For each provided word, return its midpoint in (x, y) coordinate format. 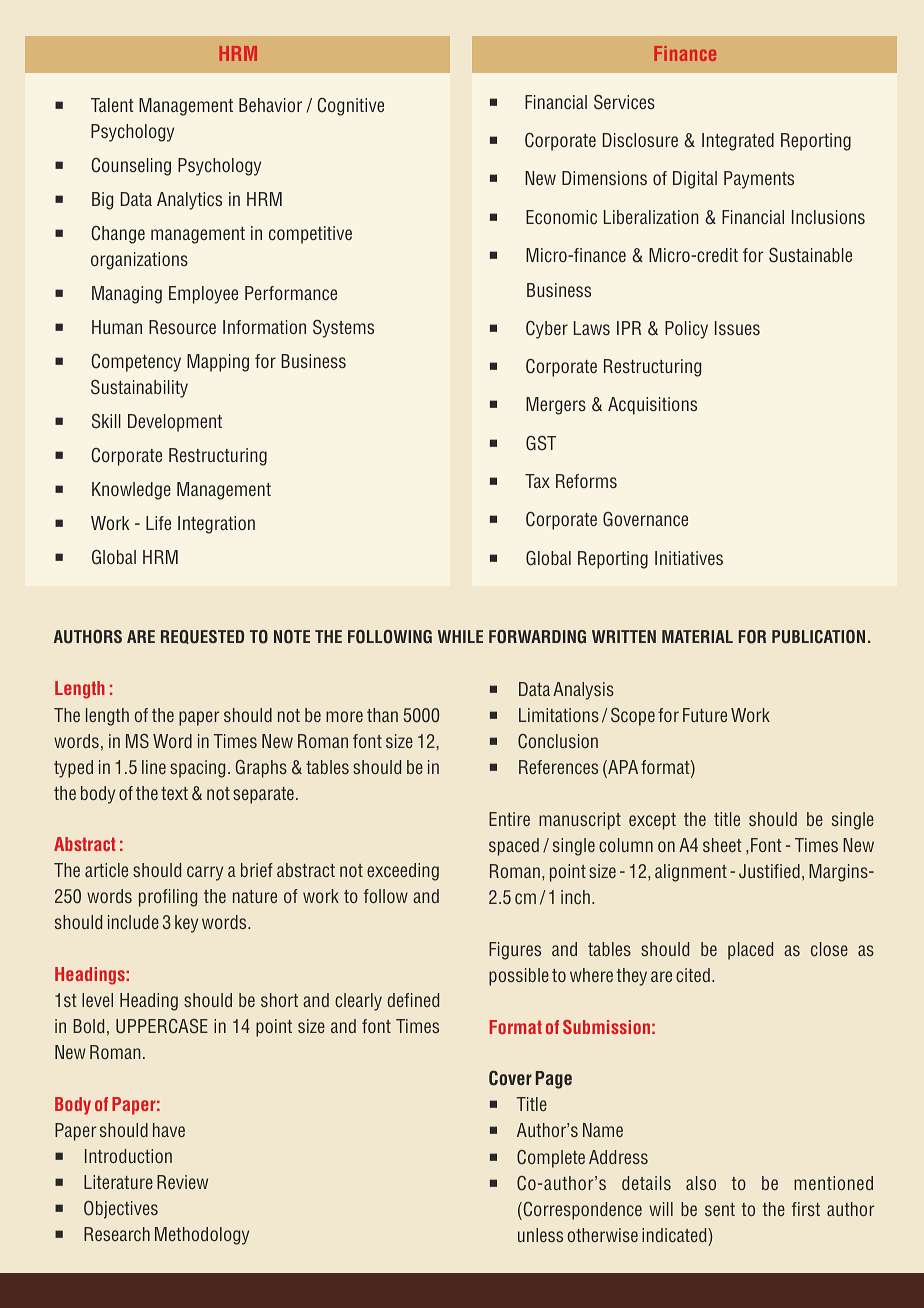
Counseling (131, 167)
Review (182, 1182)
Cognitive (350, 107)
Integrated (738, 142)
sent (720, 1209)
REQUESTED (202, 637)
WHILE (460, 636)
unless (540, 1235)
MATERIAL (697, 636)
